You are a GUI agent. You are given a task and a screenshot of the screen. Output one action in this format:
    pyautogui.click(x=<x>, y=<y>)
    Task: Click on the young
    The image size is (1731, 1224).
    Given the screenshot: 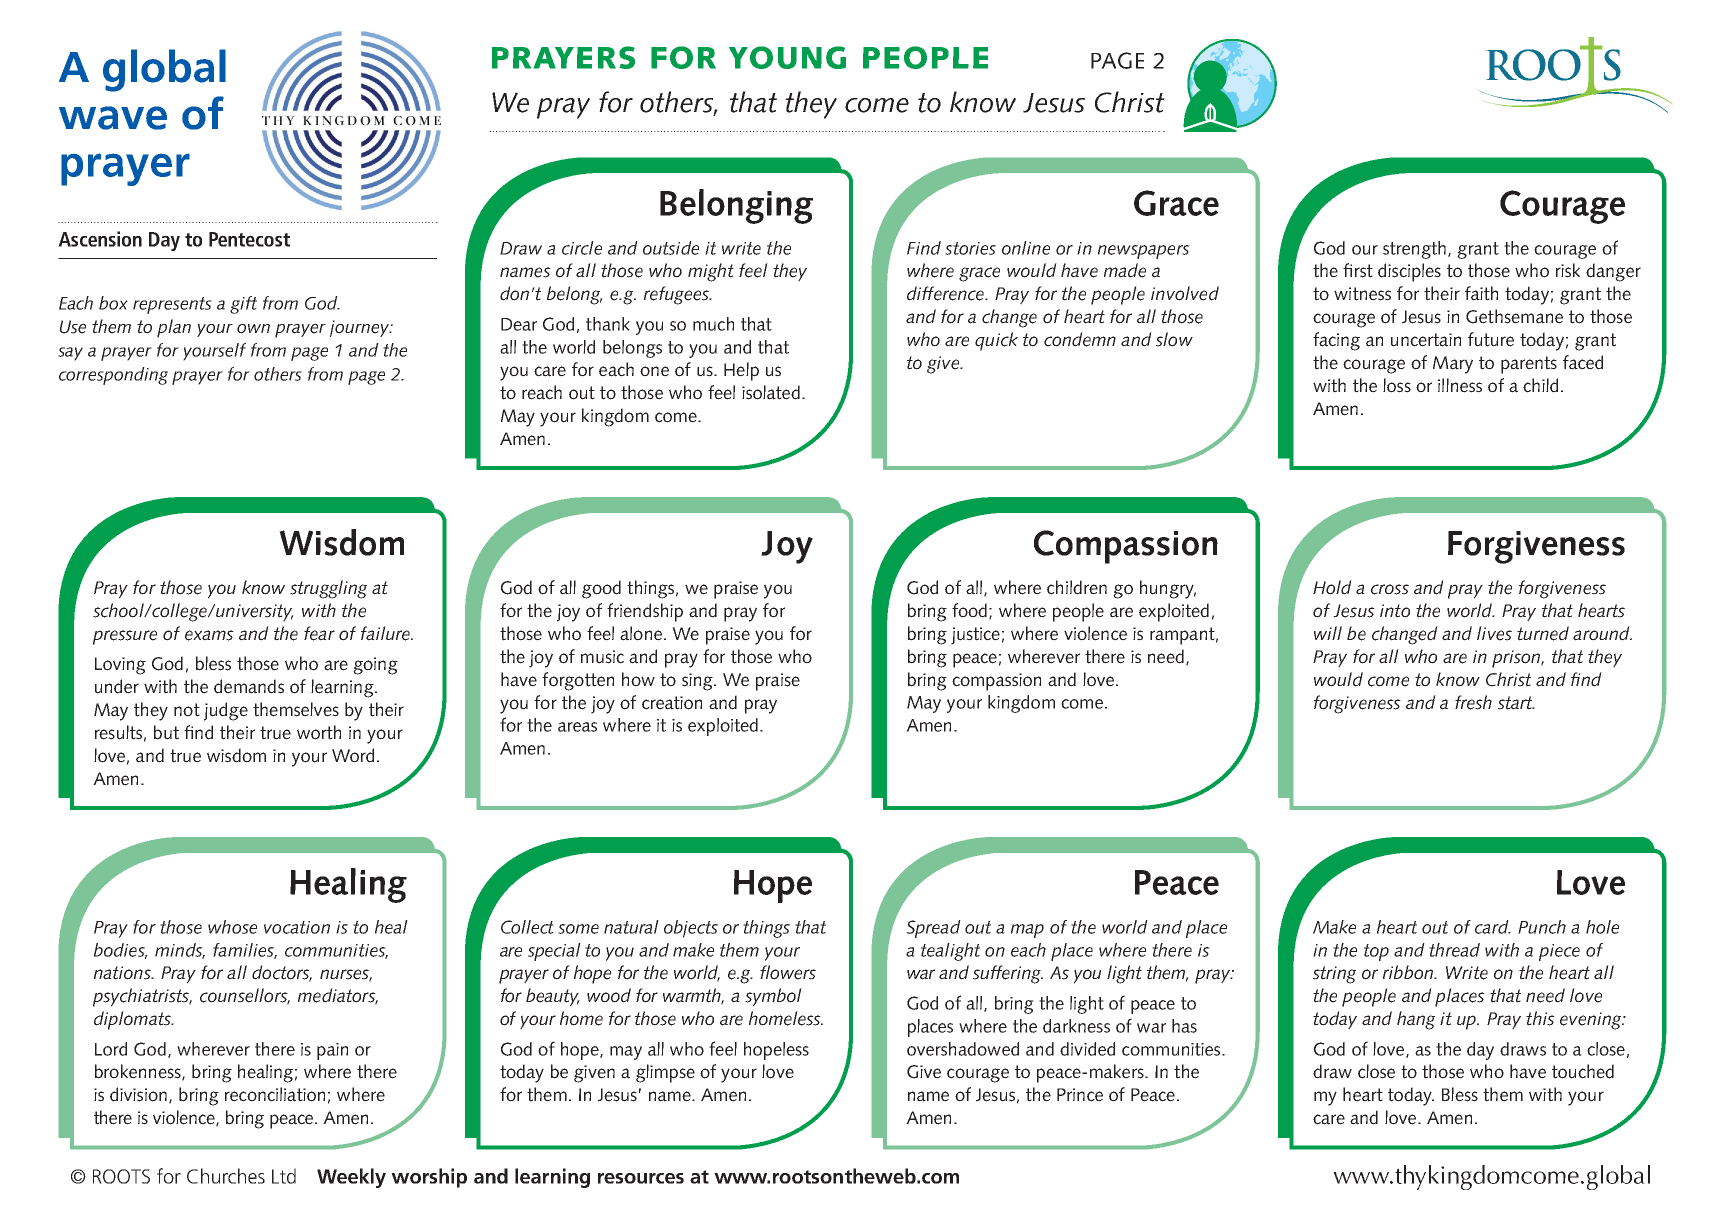 What is the action you would take?
    pyautogui.click(x=787, y=57)
